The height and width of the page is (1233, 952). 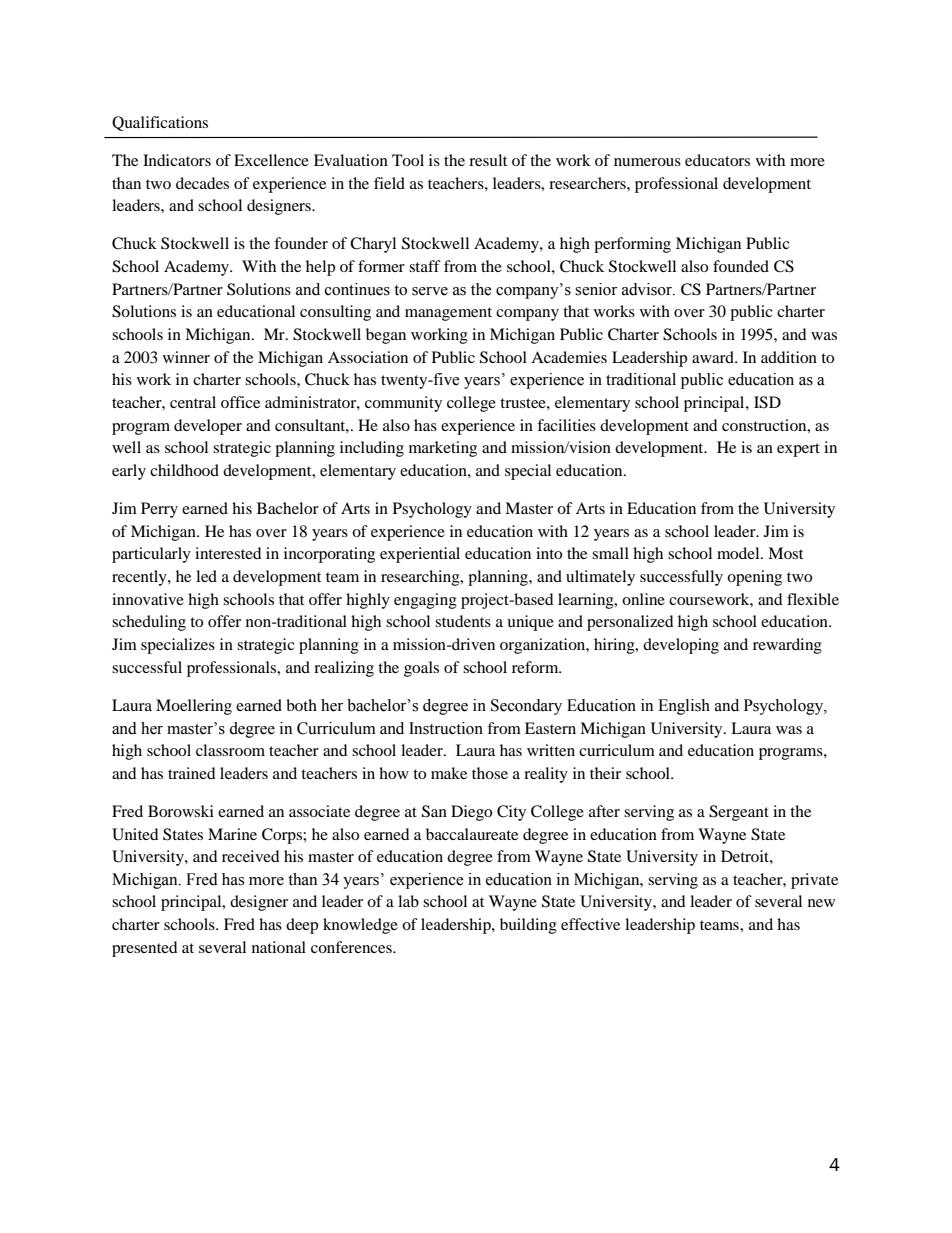 I want to click on management, so click(x=448, y=314).
